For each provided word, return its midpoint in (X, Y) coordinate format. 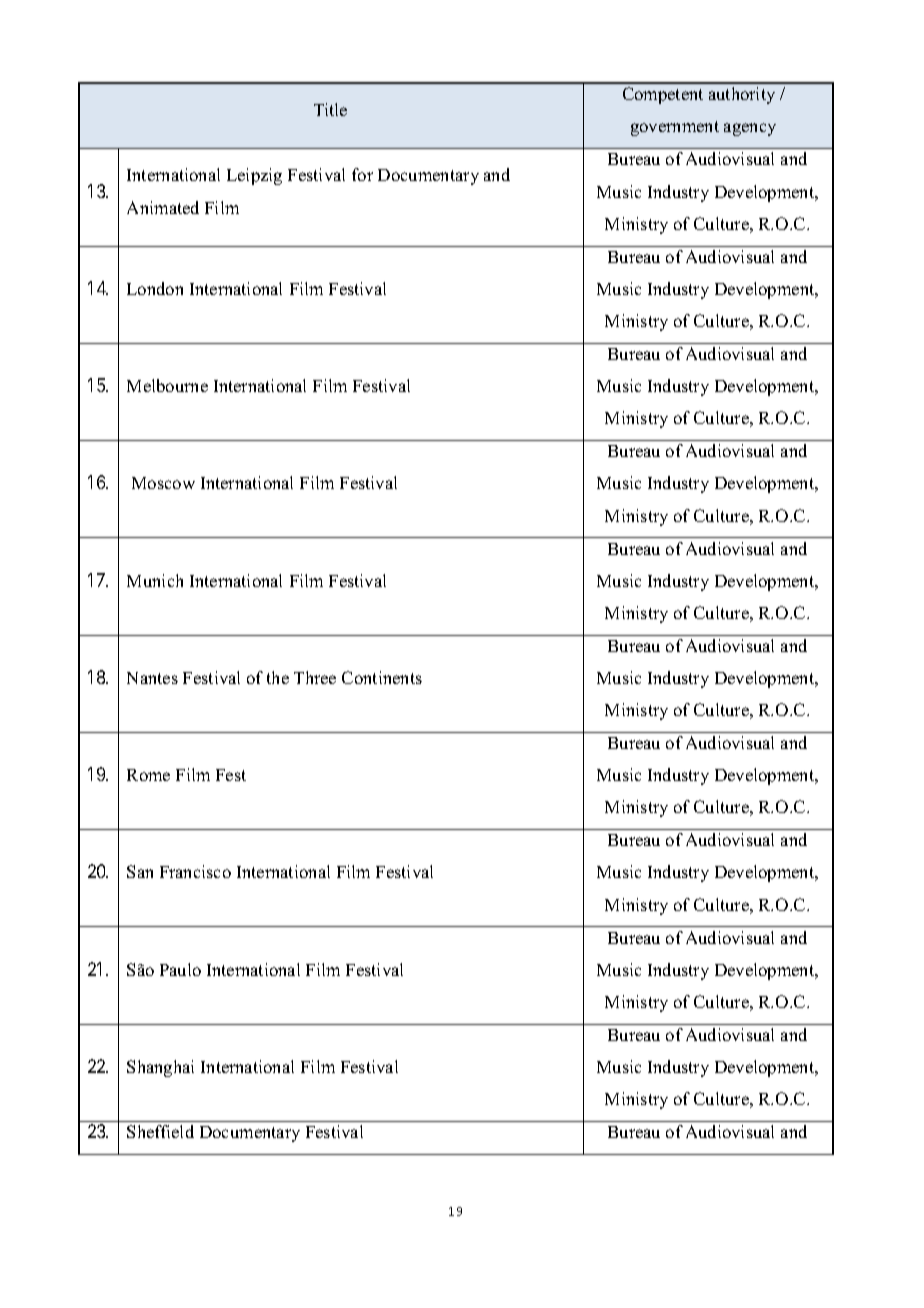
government (675, 128)
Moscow (163, 483)
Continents (382, 677)
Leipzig (254, 176)
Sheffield (160, 1131)
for (362, 174)
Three (315, 677)
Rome (148, 775)
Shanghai (160, 1068)
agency (750, 129)
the (278, 677)
